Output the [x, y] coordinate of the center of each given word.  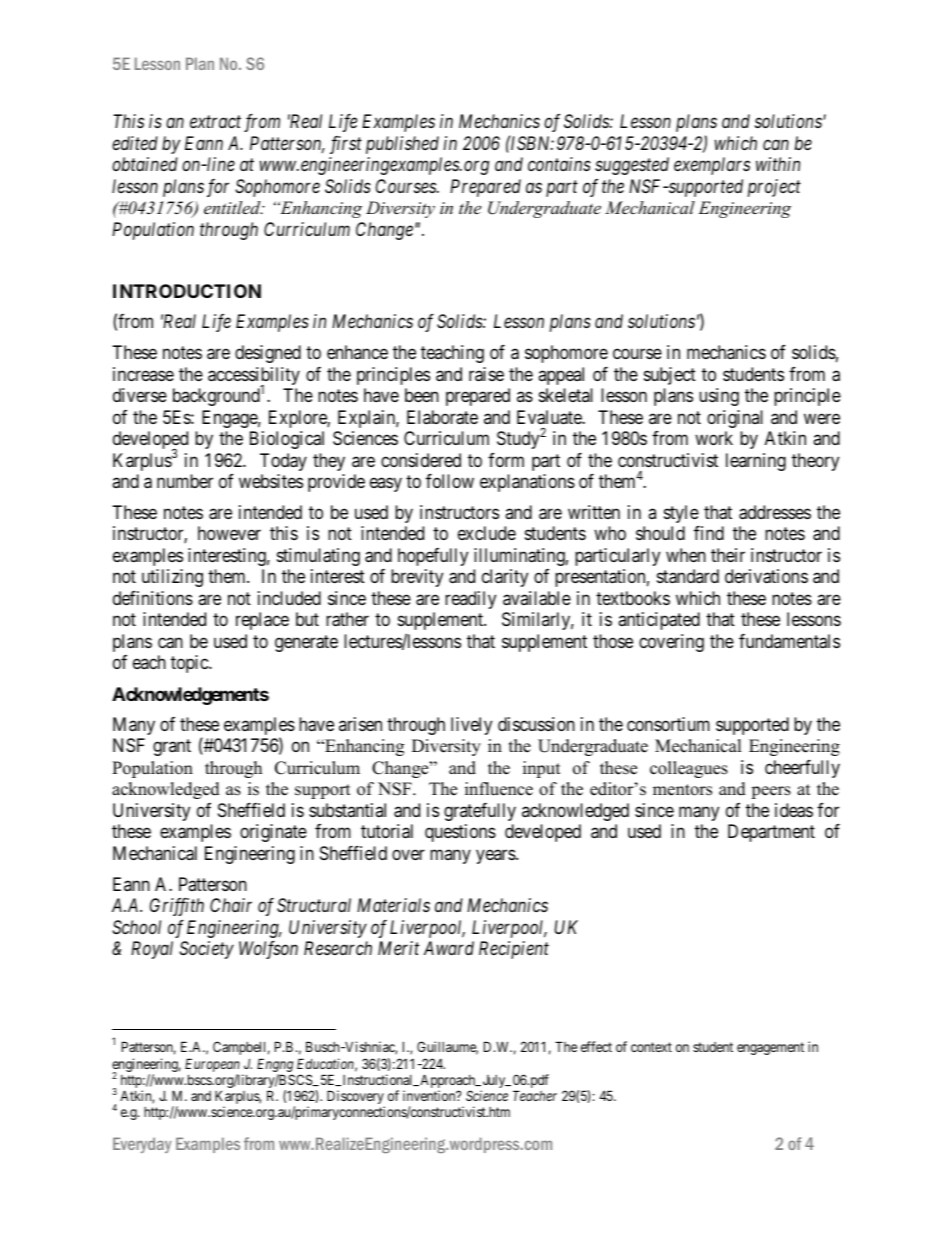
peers [771, 792]
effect [596, 1046]
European [212, 1066]
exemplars [712, 166]
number [185, 481]
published [402, 145]
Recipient [514, 950]
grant [172, 748]
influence [499, 789]
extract [215, 122]
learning [756, 462]
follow [450, 481]
